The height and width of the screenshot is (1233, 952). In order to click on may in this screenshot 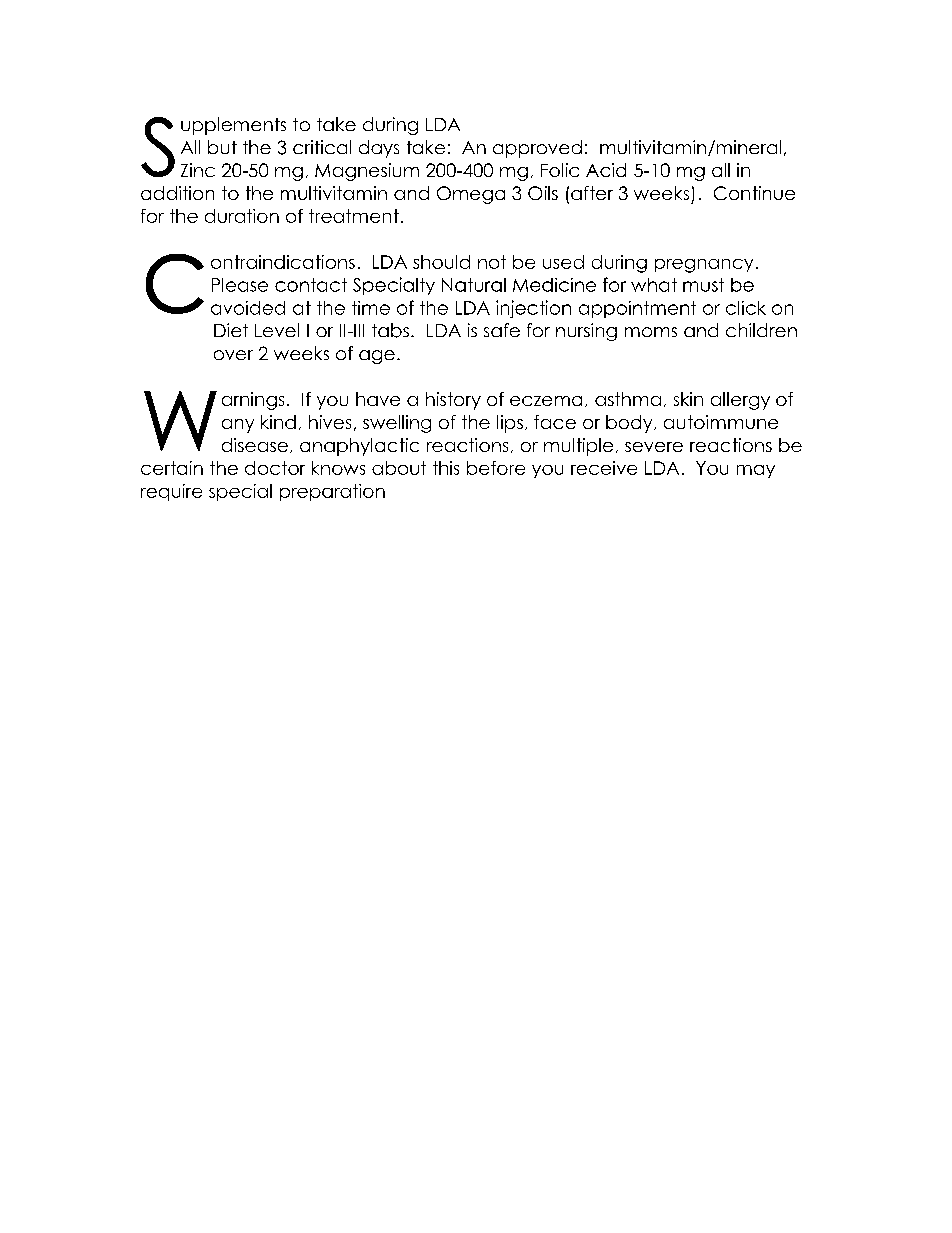, I will do `click(756, 471)`.
